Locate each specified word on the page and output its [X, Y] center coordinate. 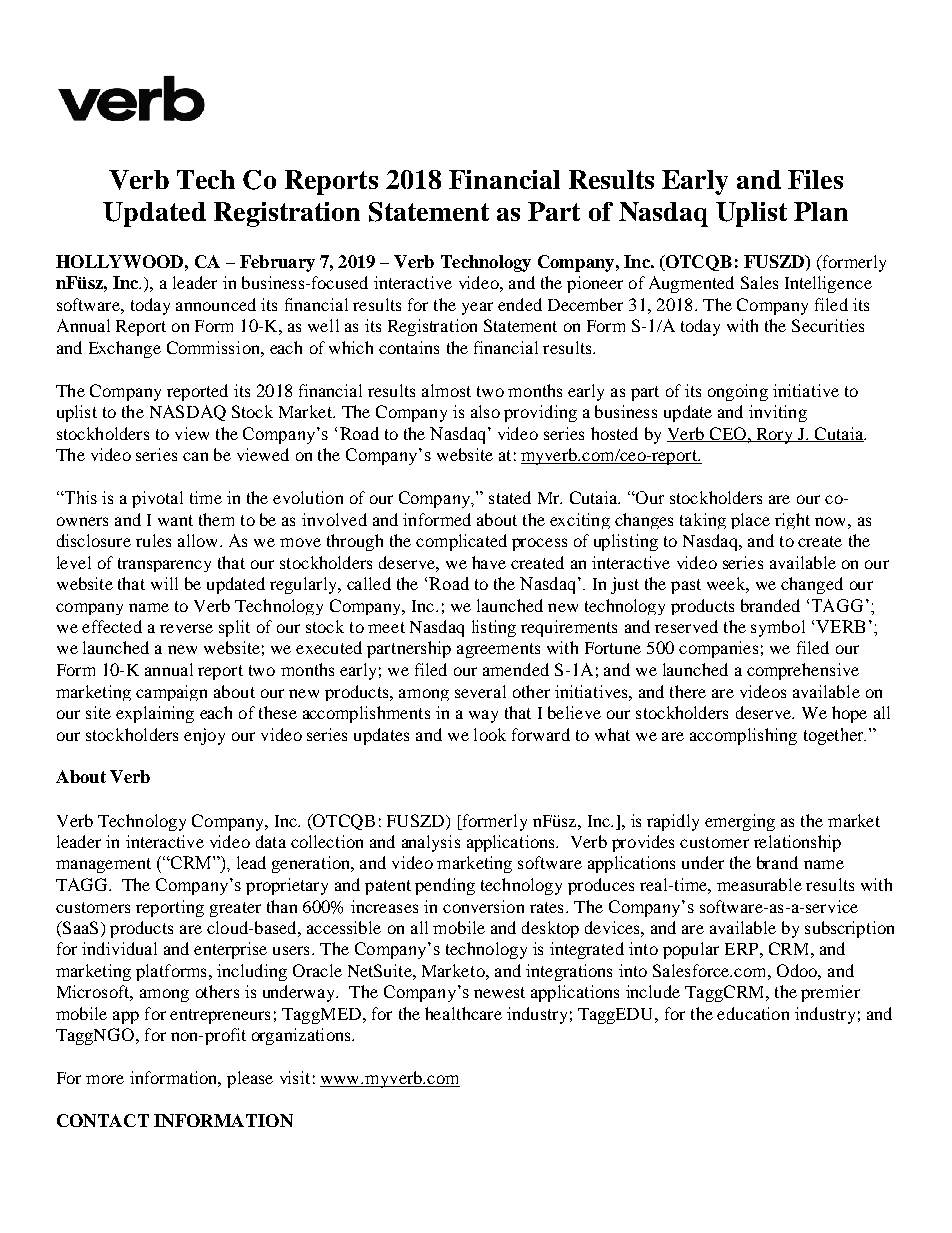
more [105, 1079]
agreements [498, 650]
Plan [821, 211]
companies [718, 649]
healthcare [463, 1013]
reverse [186, 628]
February [277, 263]
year [477, 308]
